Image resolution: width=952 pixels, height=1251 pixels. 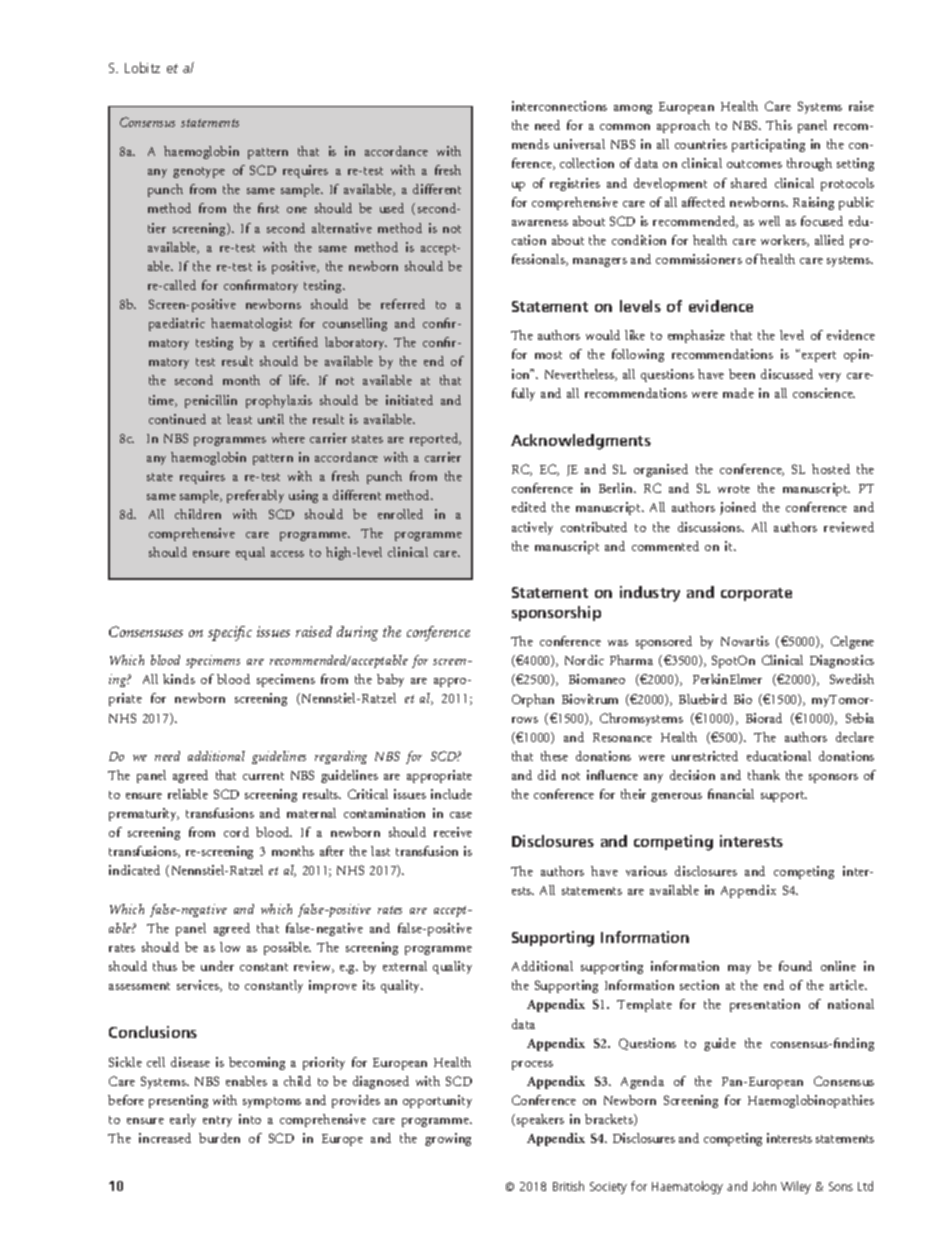 I want to click on case, so click(x=461, y=815).
